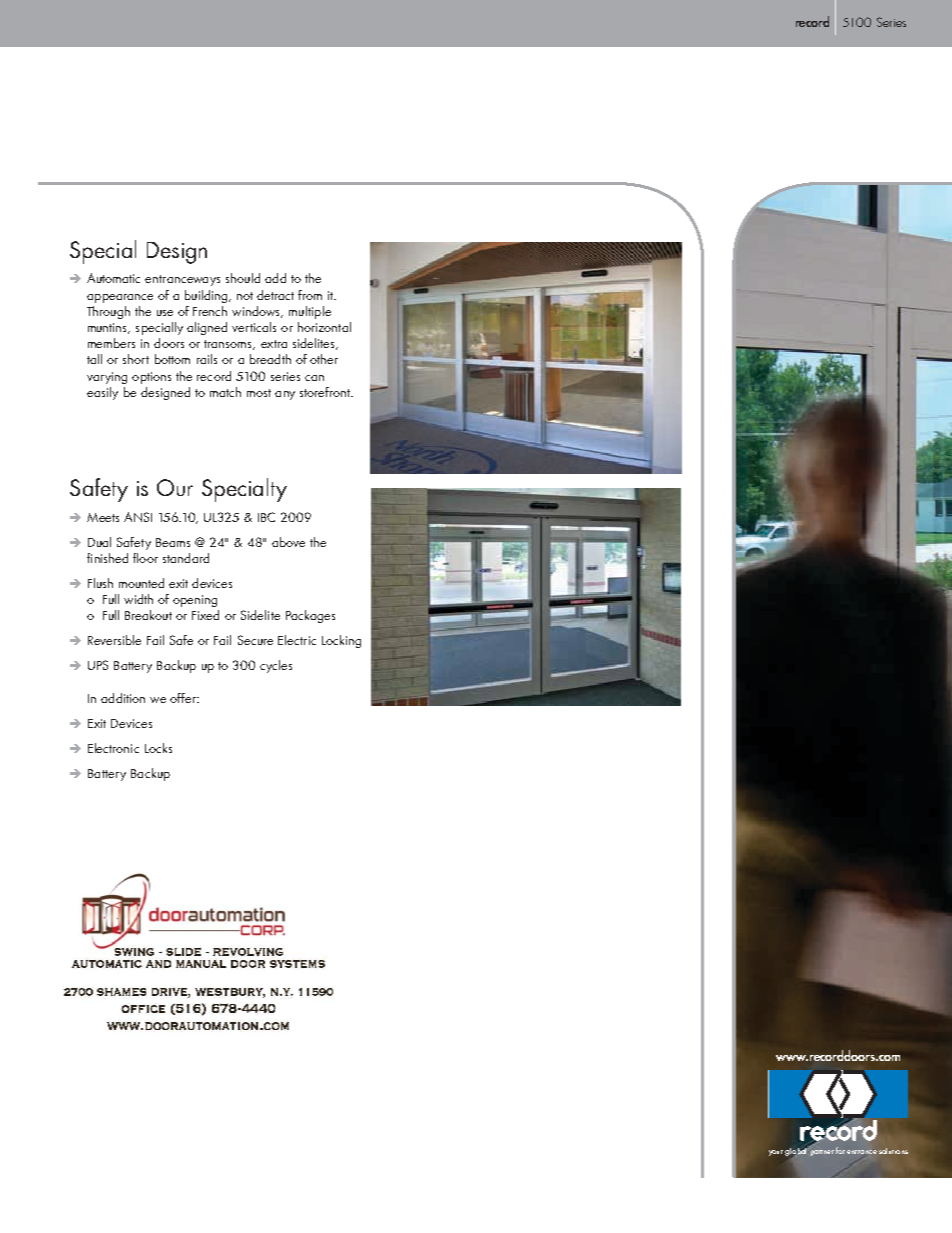  I want to click on building, so click(207, 296).
